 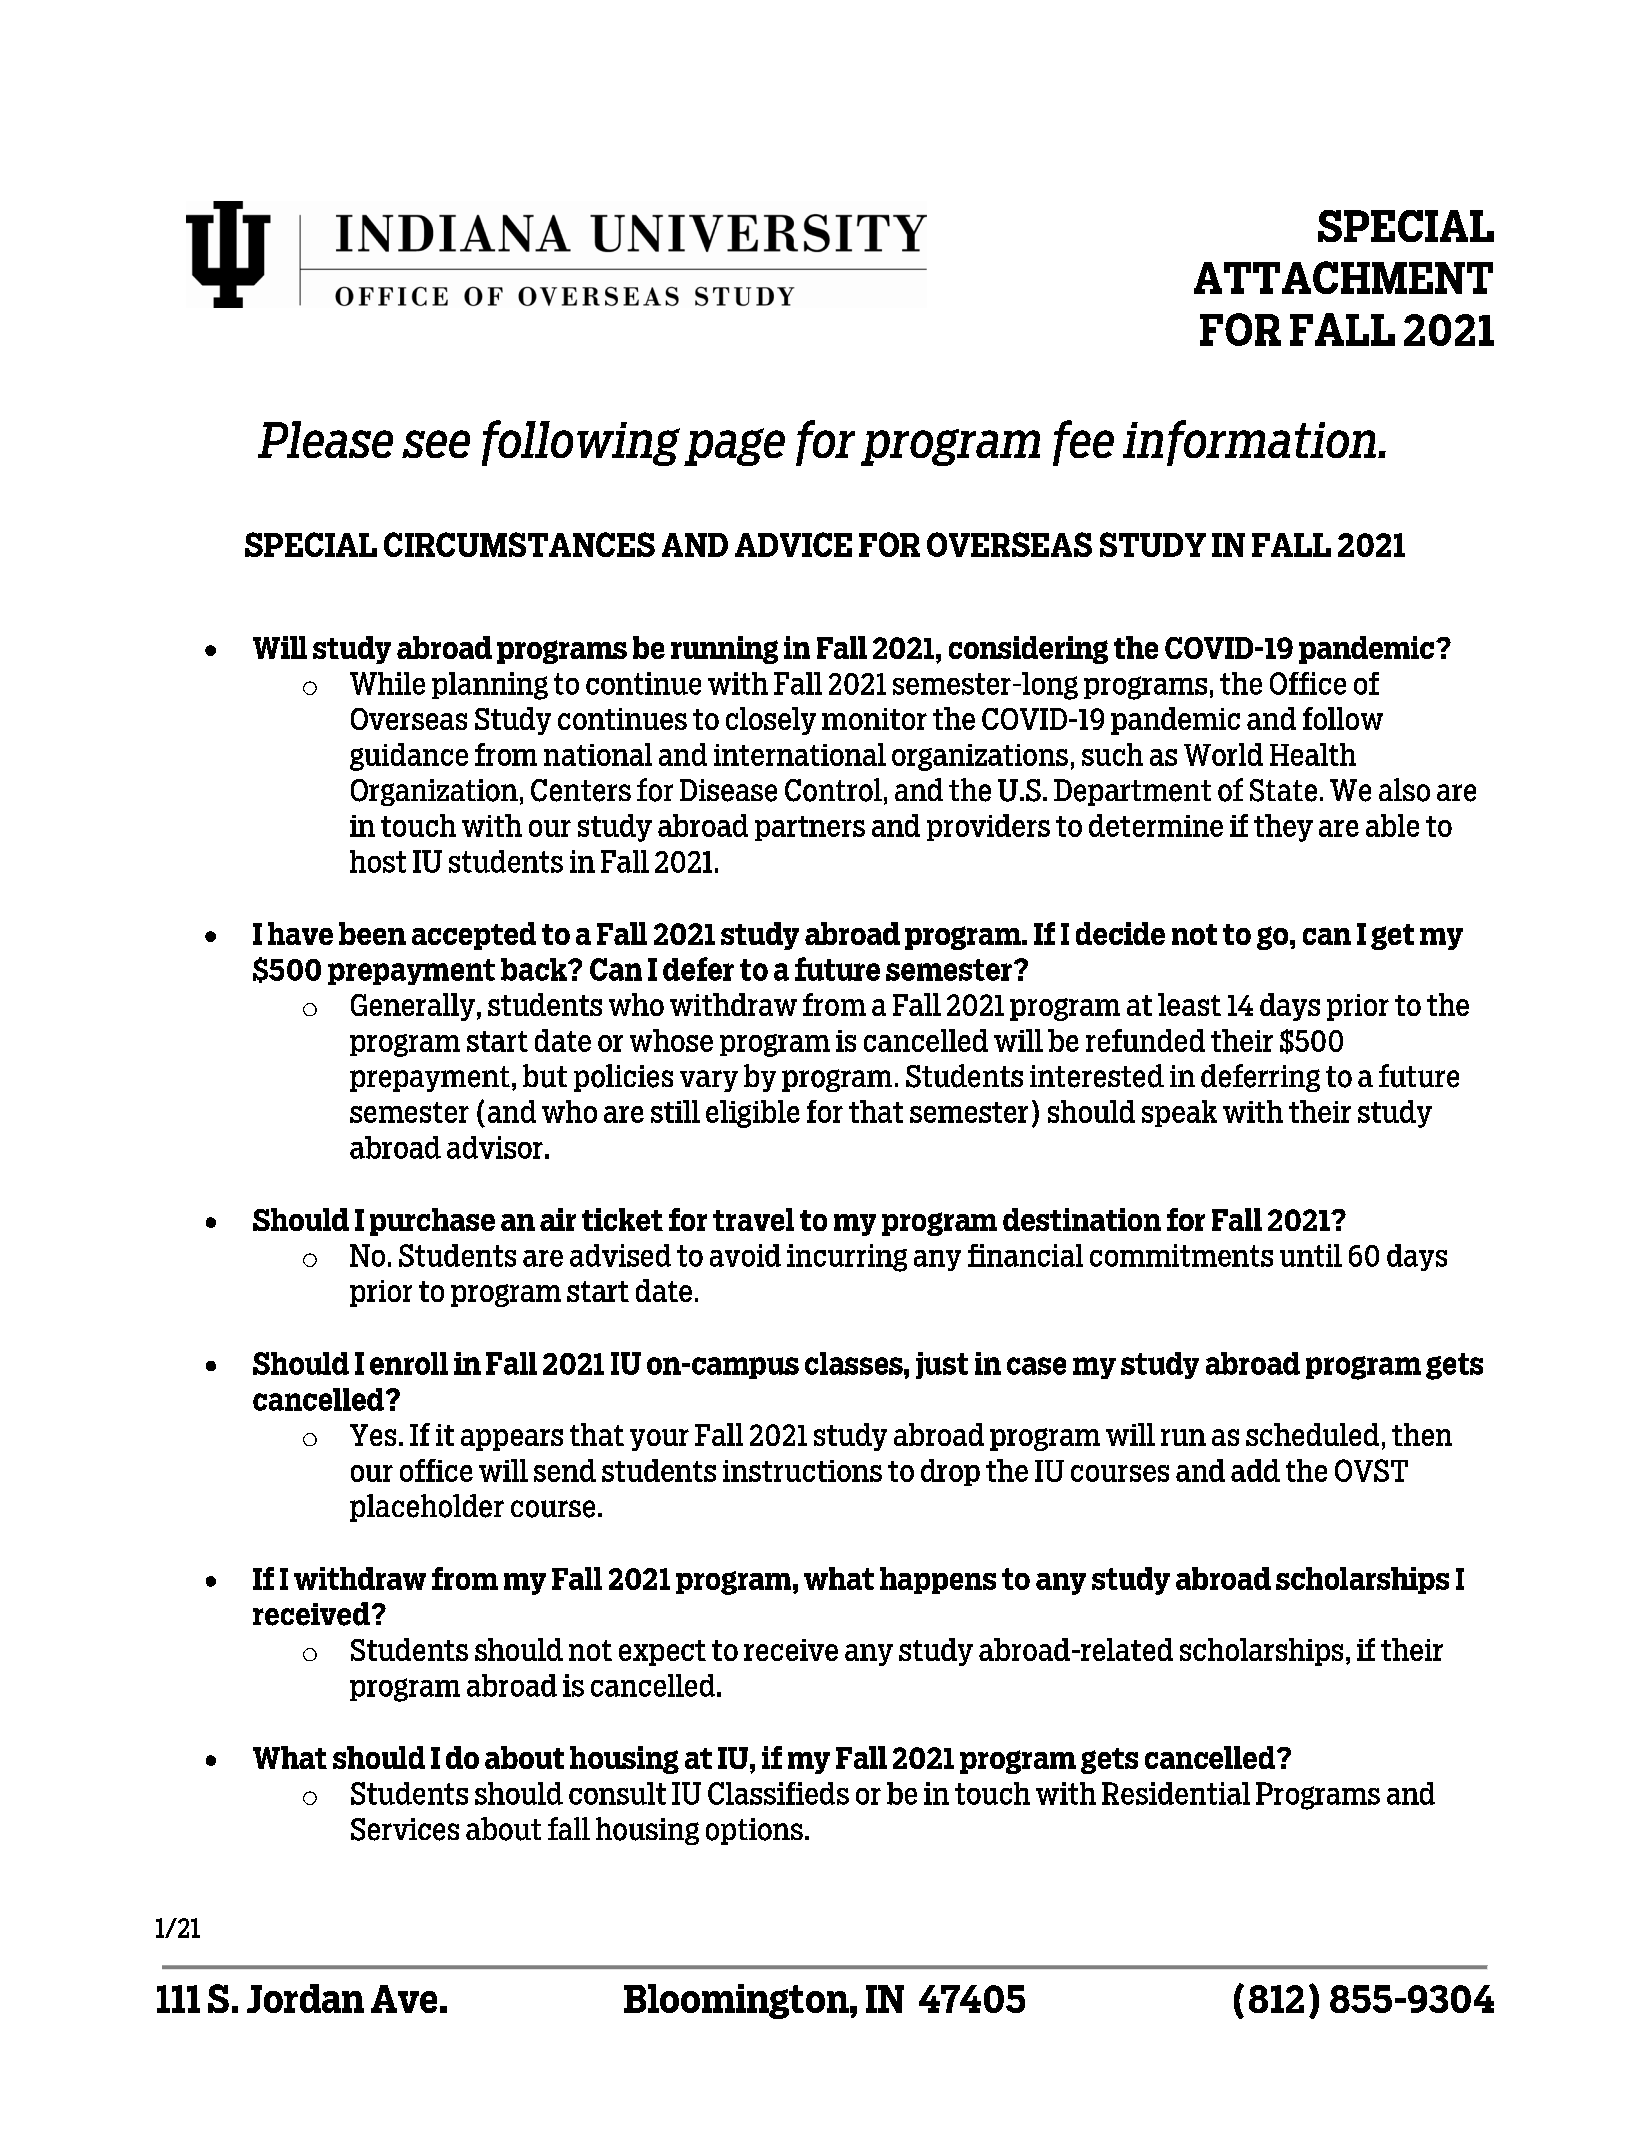 I want to click on host, so click(x=378, y=861).
